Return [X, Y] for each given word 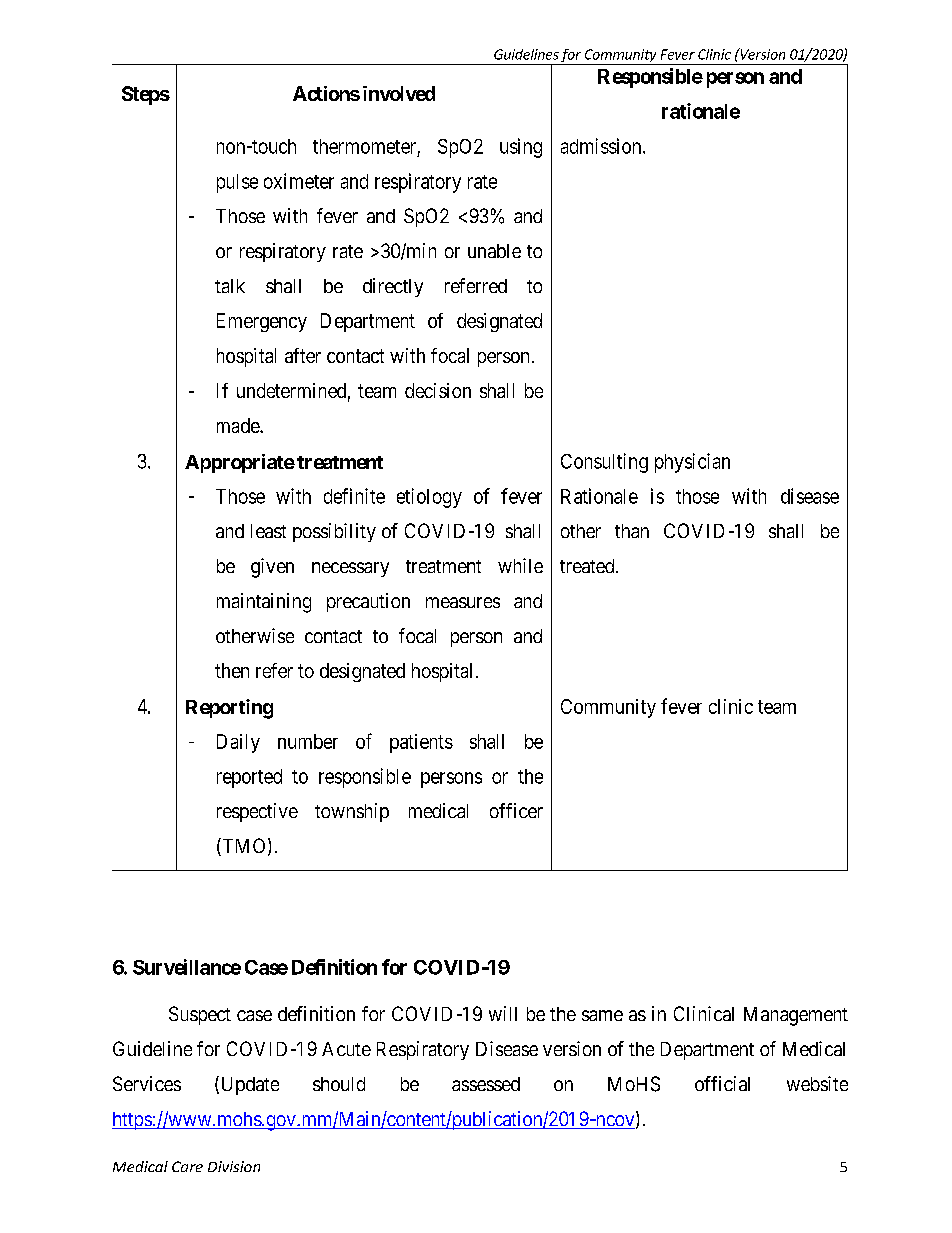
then [232, 670]
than [632, 531]
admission [602, 146]
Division [234, 1166]
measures [463, 602]
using [521, 148]
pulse [237, 183]
